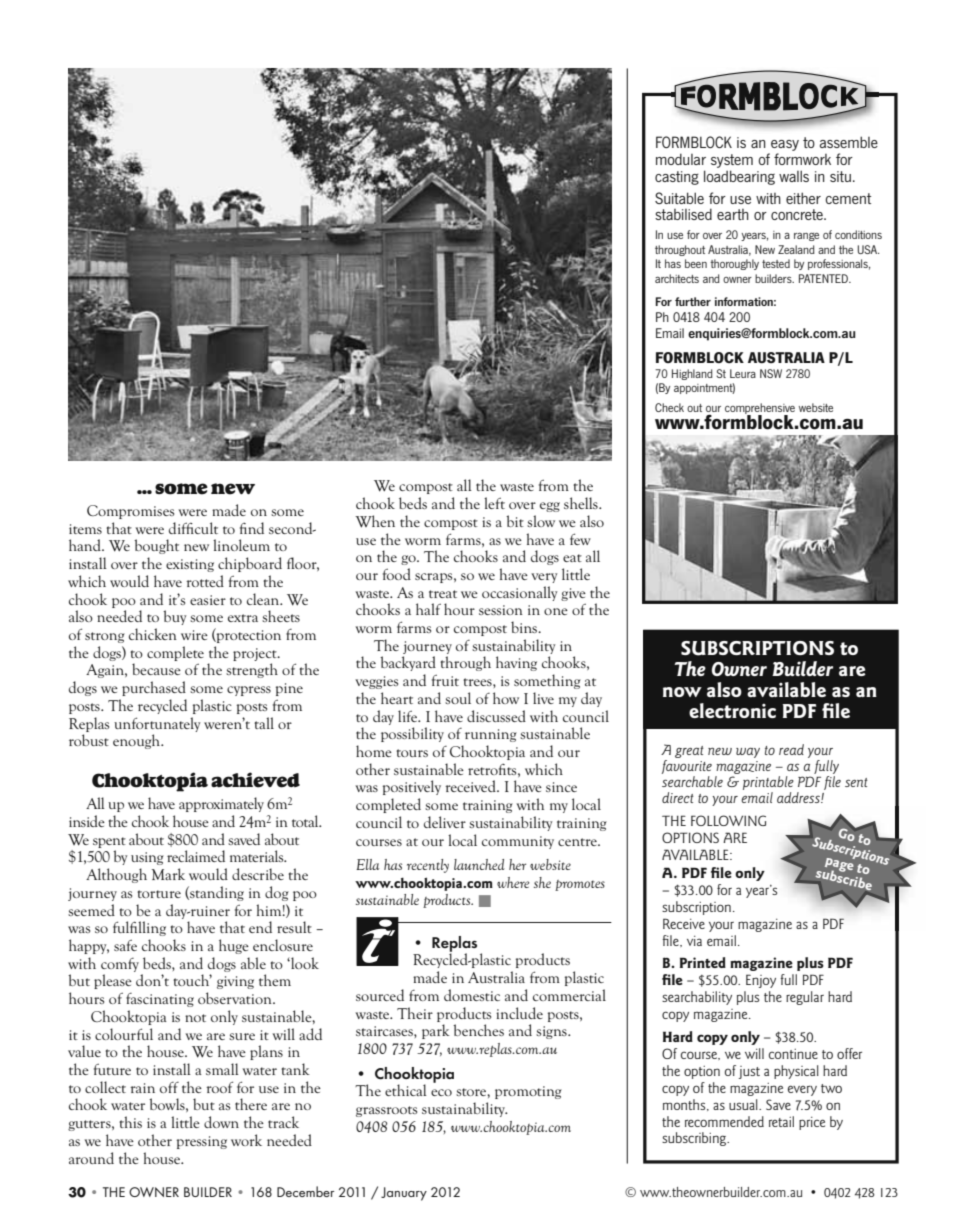 This image has height=1232, width=958. Describe the element at coordinates (494, 503) in the image. I see `left` at that location.
